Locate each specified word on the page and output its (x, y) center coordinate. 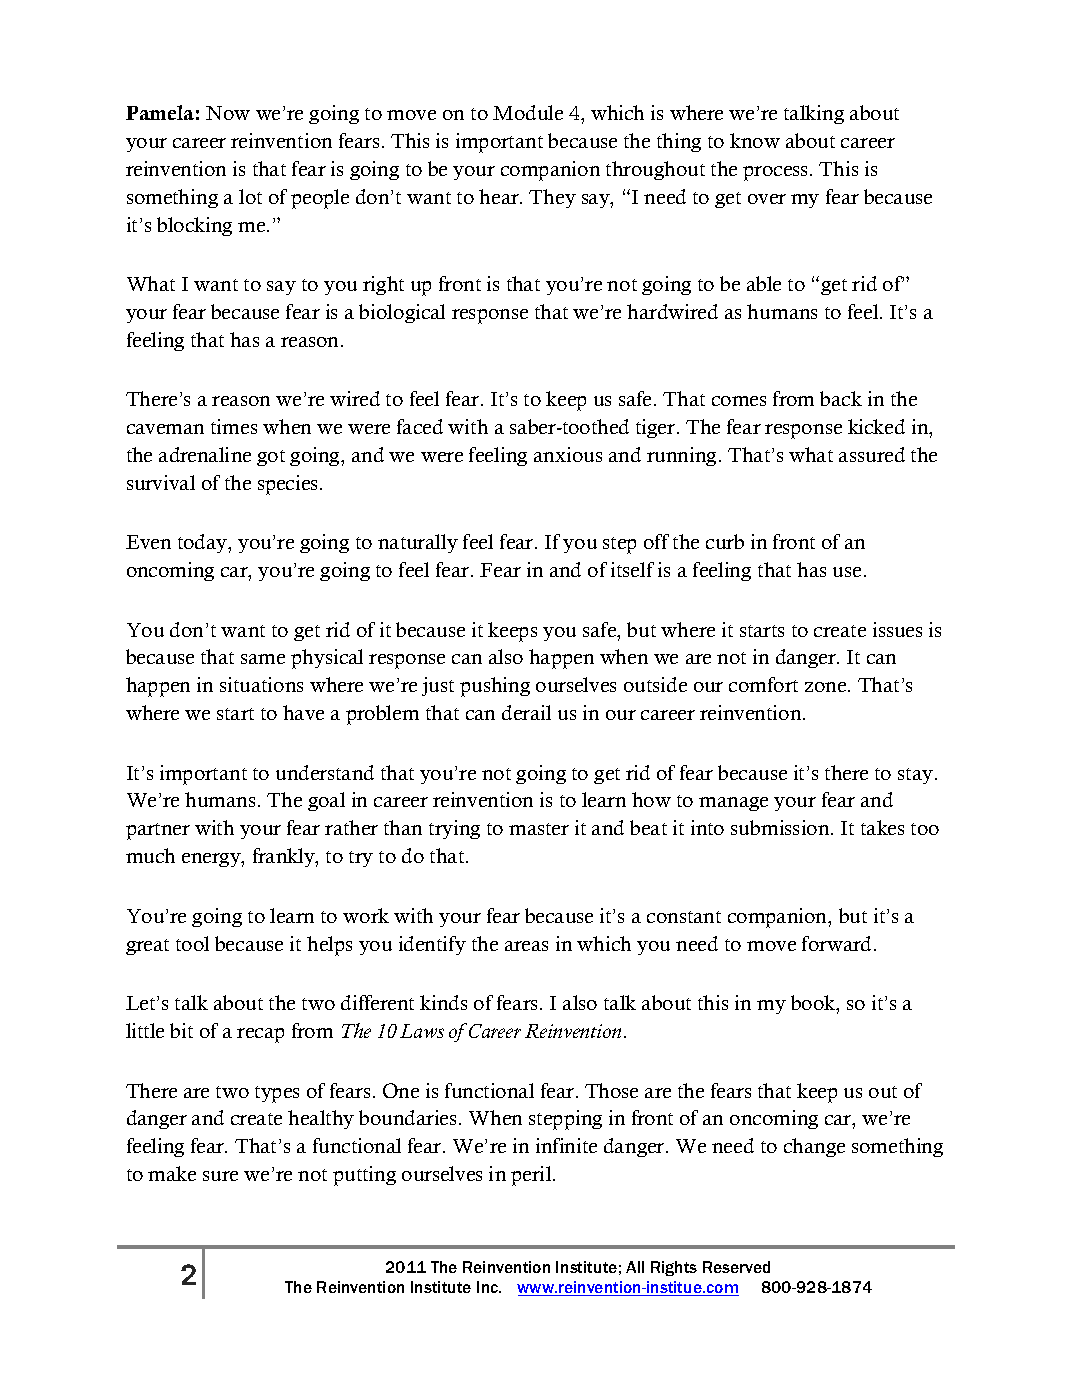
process (777, 173)
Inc (489, 1287)
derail (526, 712)
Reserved (736, 1267)
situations (261, 684)
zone (827, 687)
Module (528, 112)
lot (250, 196)
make (172, 1173)
